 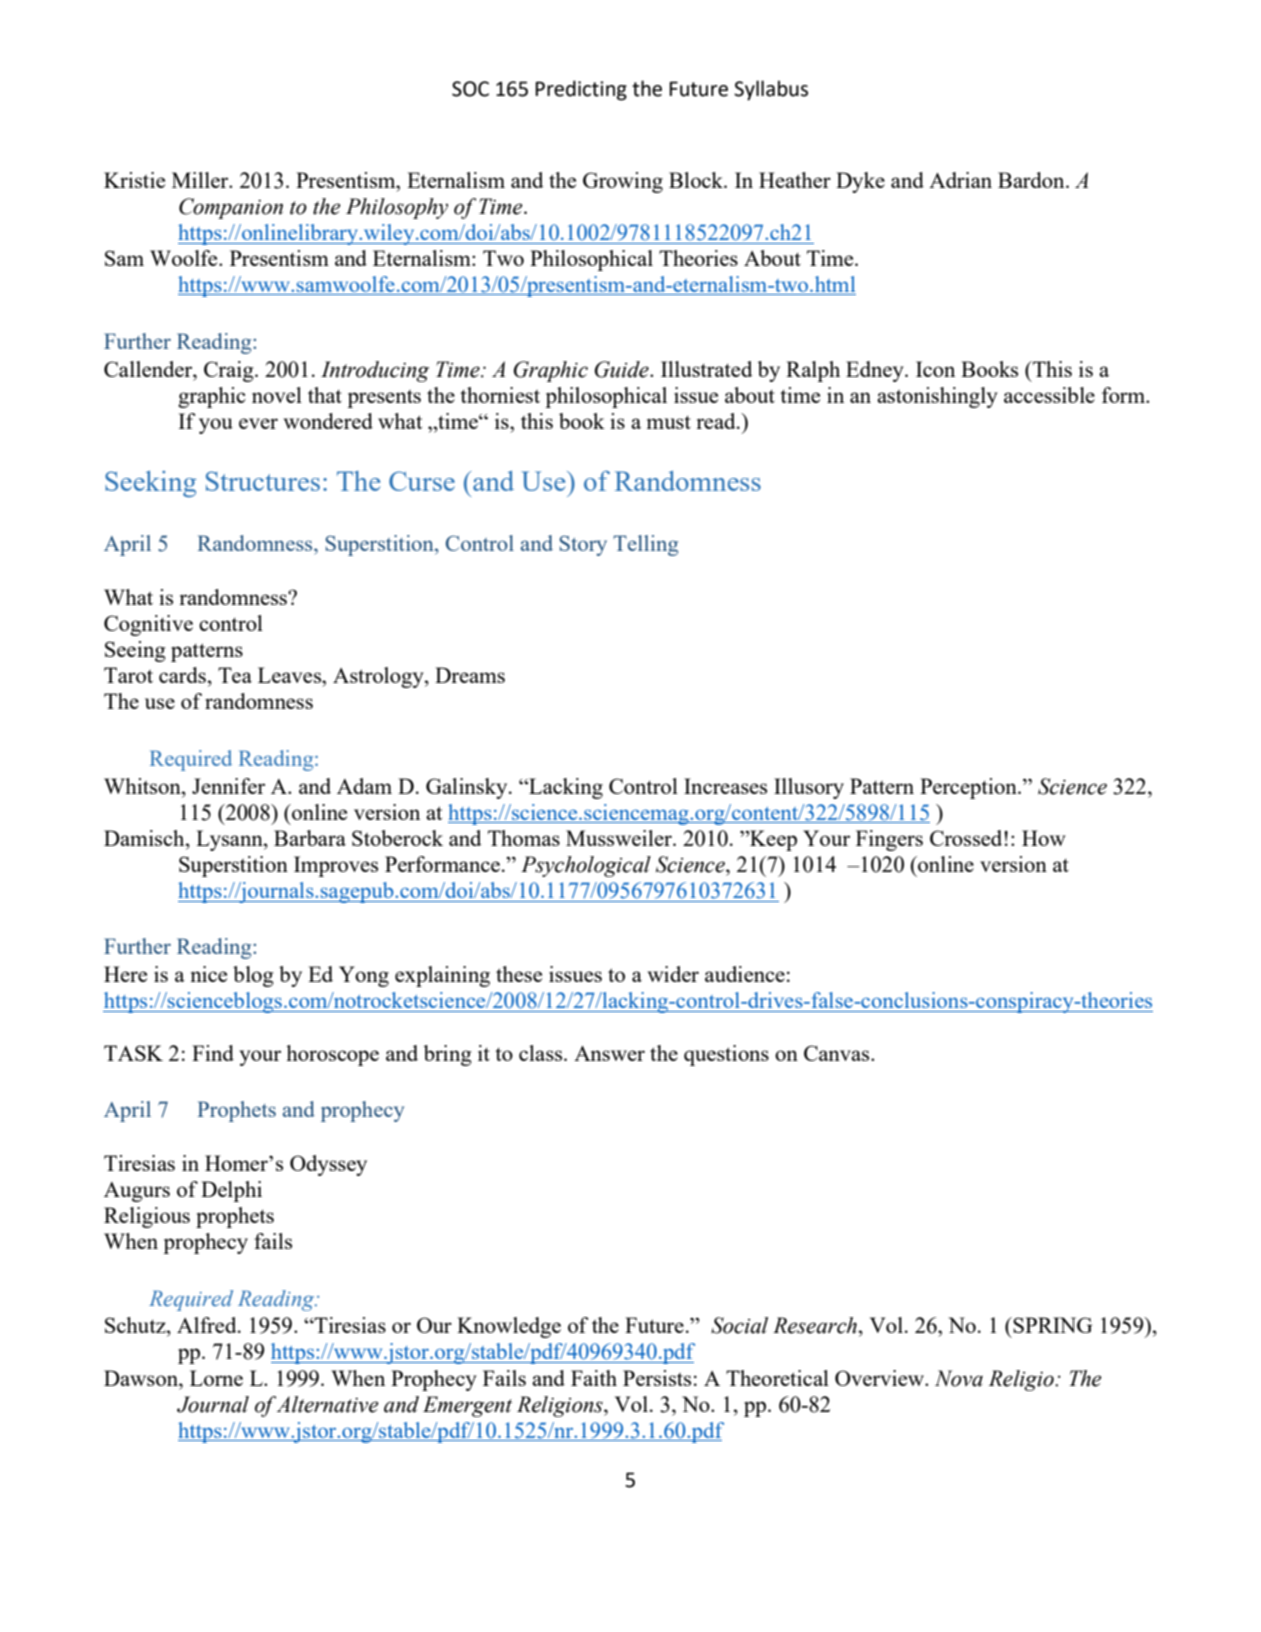 I want to click on must, so click(x=669, y=422).
